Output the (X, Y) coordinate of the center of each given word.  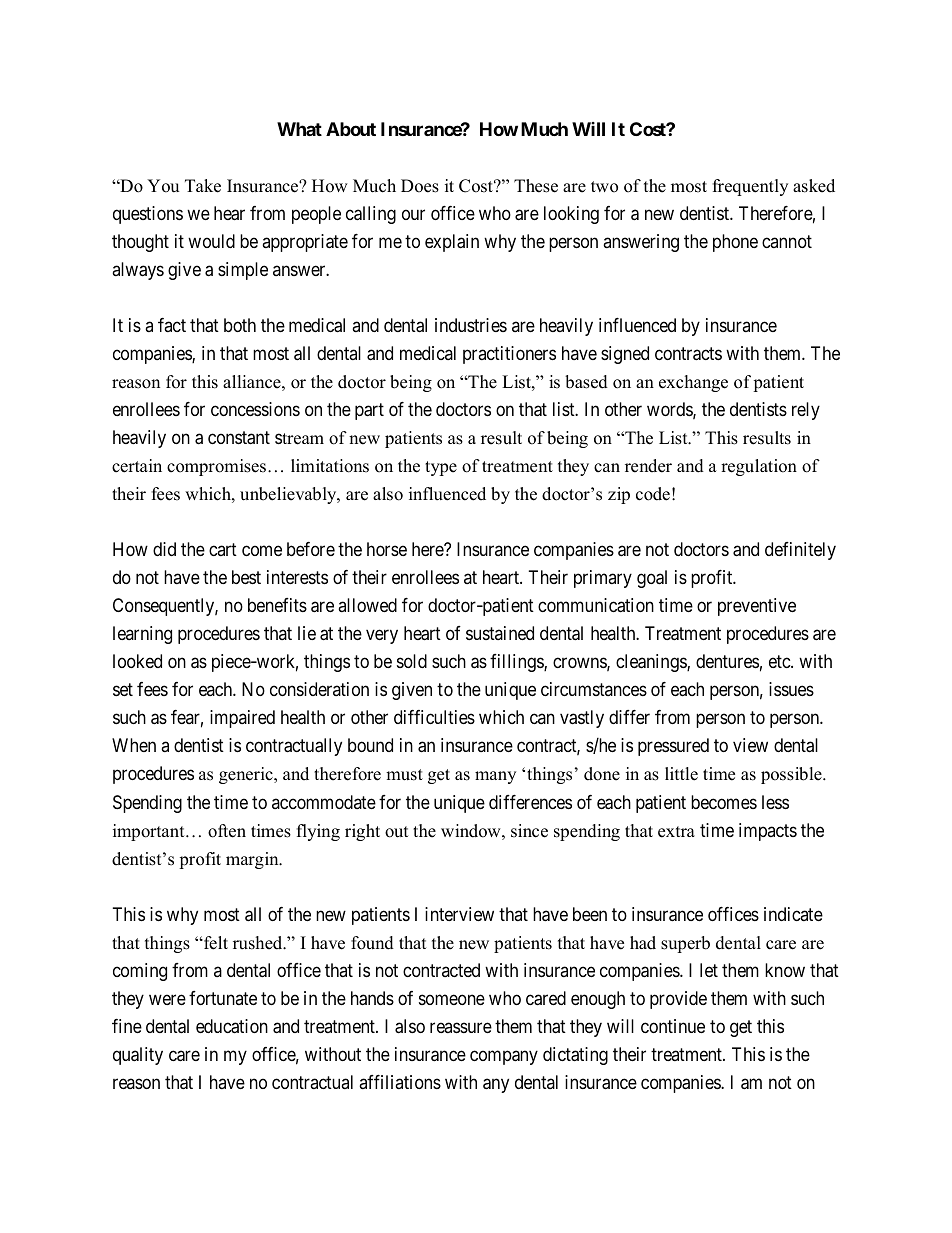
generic (247, 775)
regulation (759, 467)
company (504, 1057)
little (681, 774)
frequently (750, 187)
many (495, 777)
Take (203, 186)
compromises (216, 467)
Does (420, 186)
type (441, 468)
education (232, 1026)
